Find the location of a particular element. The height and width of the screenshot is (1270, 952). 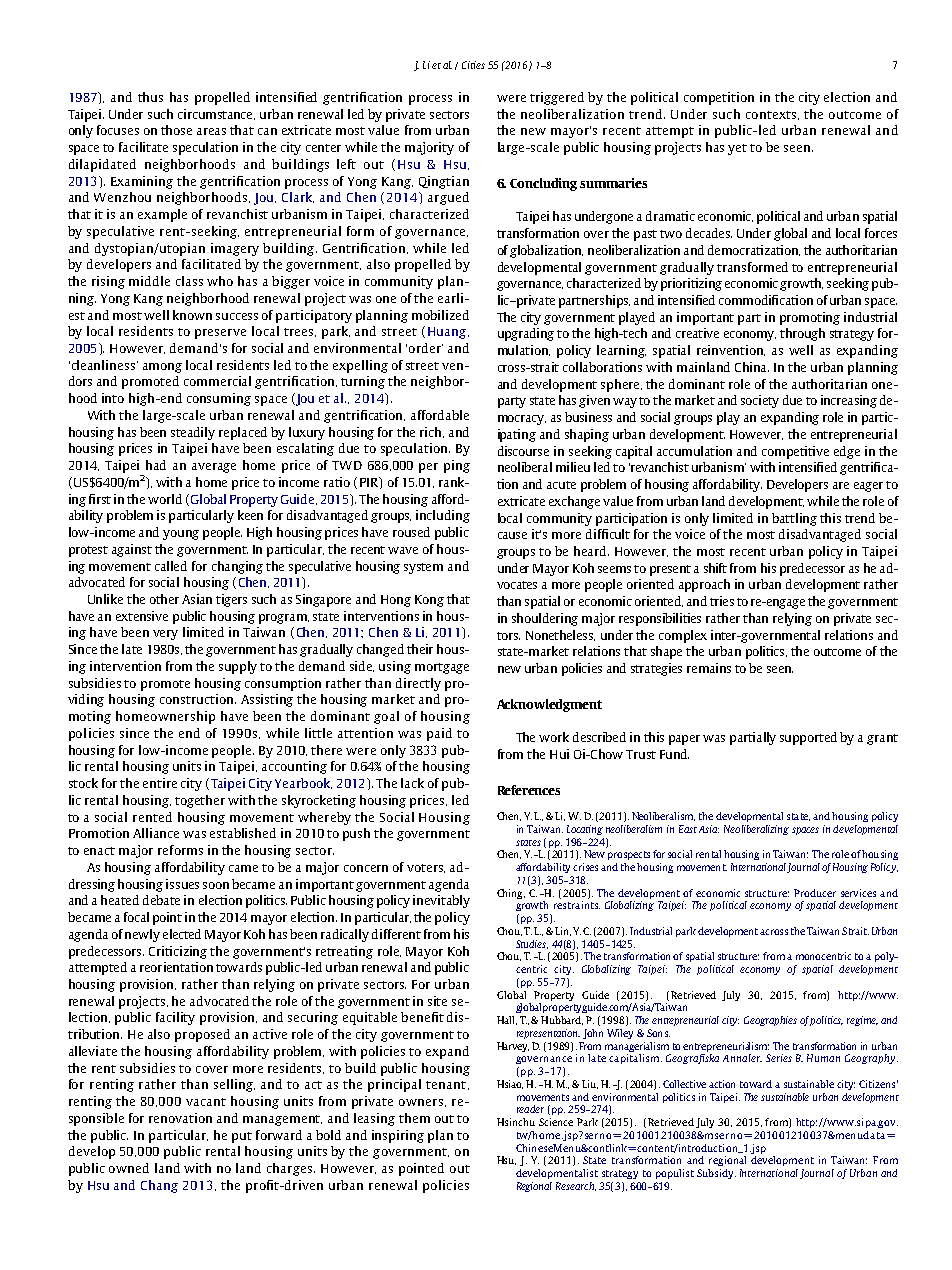

Cities is located at coordinates (473, 65).
